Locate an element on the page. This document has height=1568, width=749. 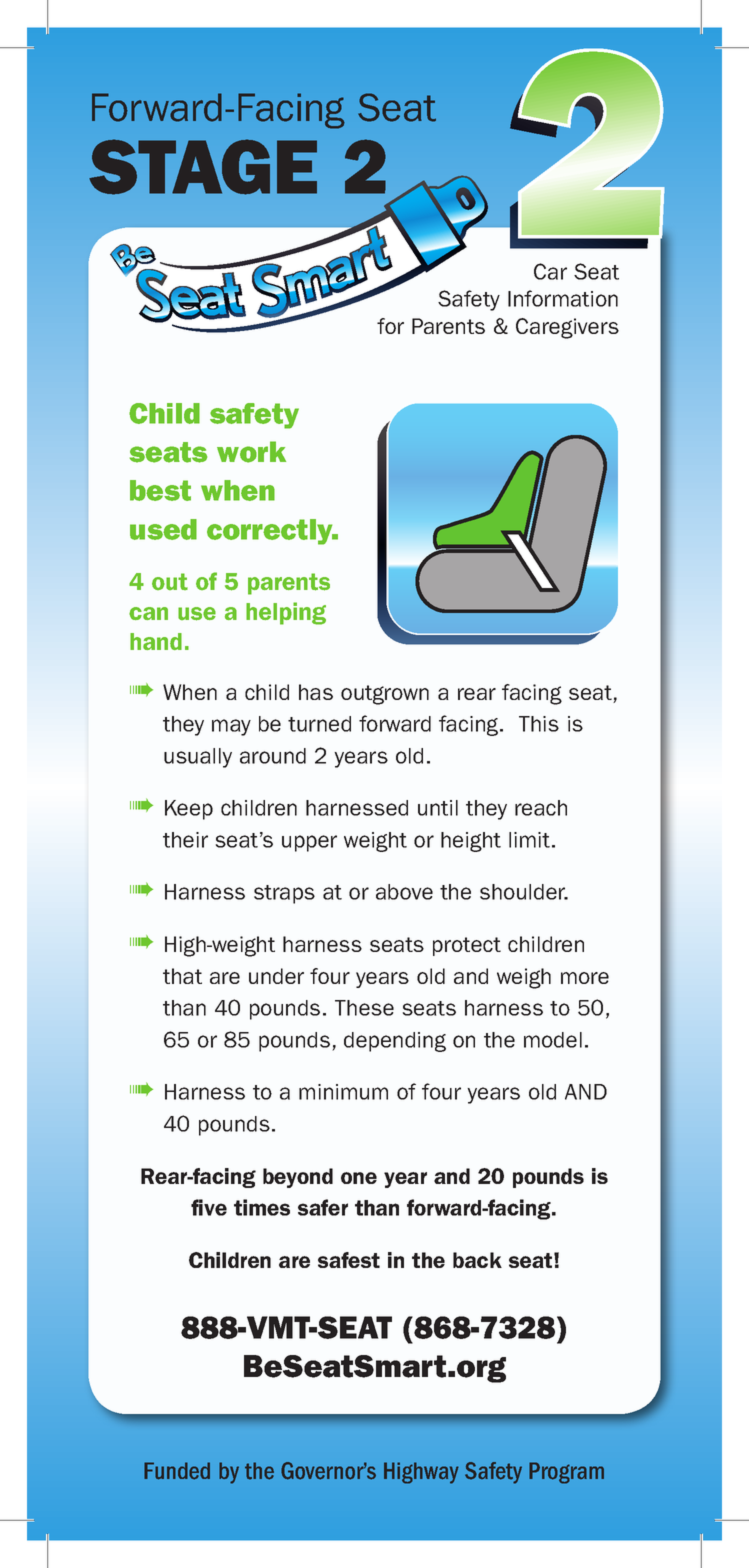
Keep is located at coordinates (189, 810).
